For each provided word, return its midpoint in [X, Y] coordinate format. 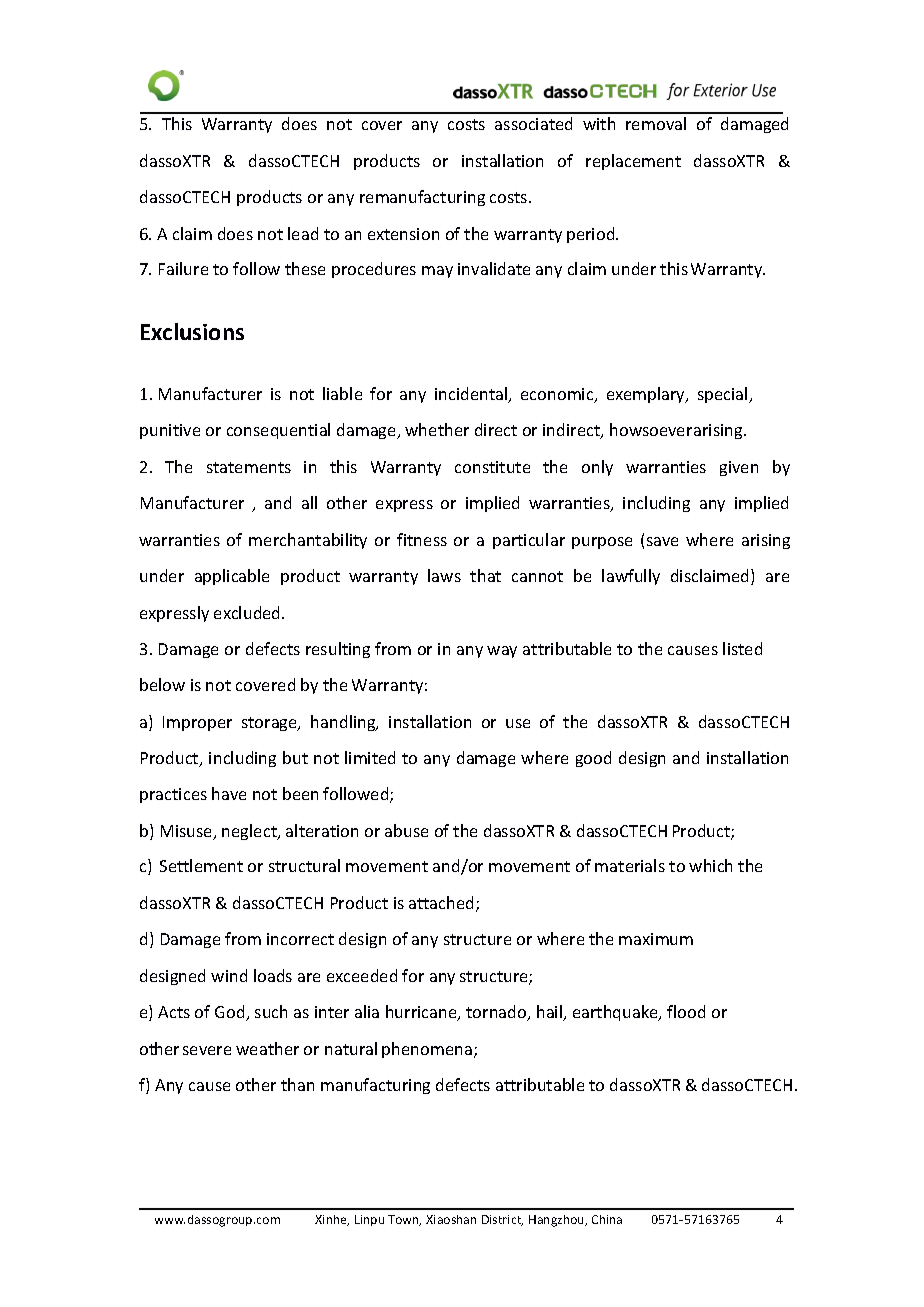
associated [533, 123]
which [710, 865]
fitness [422, 539]
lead [303, 233]
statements [249, 467]
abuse [406, 830]
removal [656, 123]
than [297, 1084]
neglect [250, 832]
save [662, 541]
